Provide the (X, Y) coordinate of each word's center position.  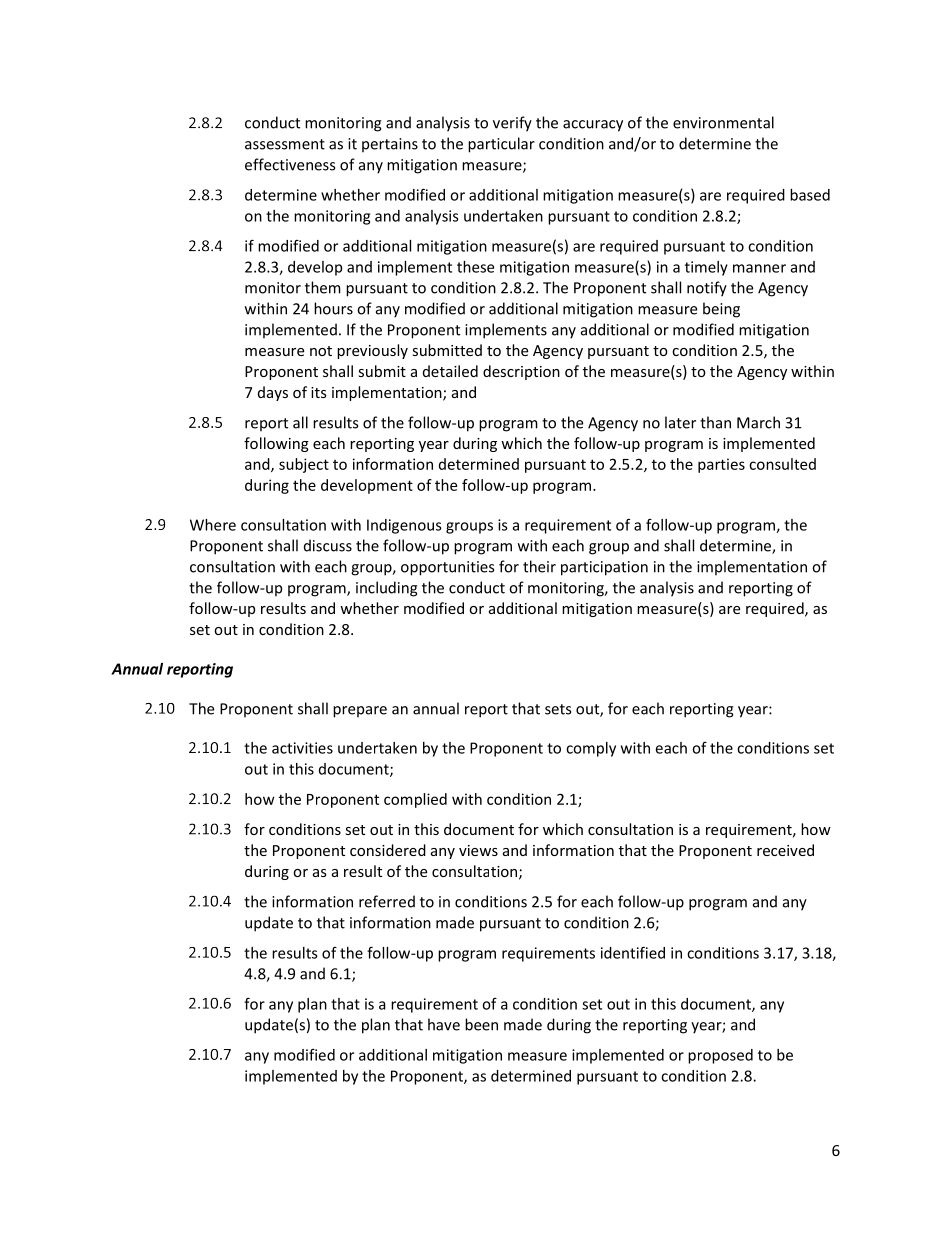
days (273, 393)
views (478, 850)
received (785, 850)
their (539, 566)
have (444, 1024)
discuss (328, 545)
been (481, 1024)
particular (501, 145)
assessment (285, 144)
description (521, 372)
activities (302, 748)
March (758, 422)
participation (604, 568)
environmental (723, 122)
